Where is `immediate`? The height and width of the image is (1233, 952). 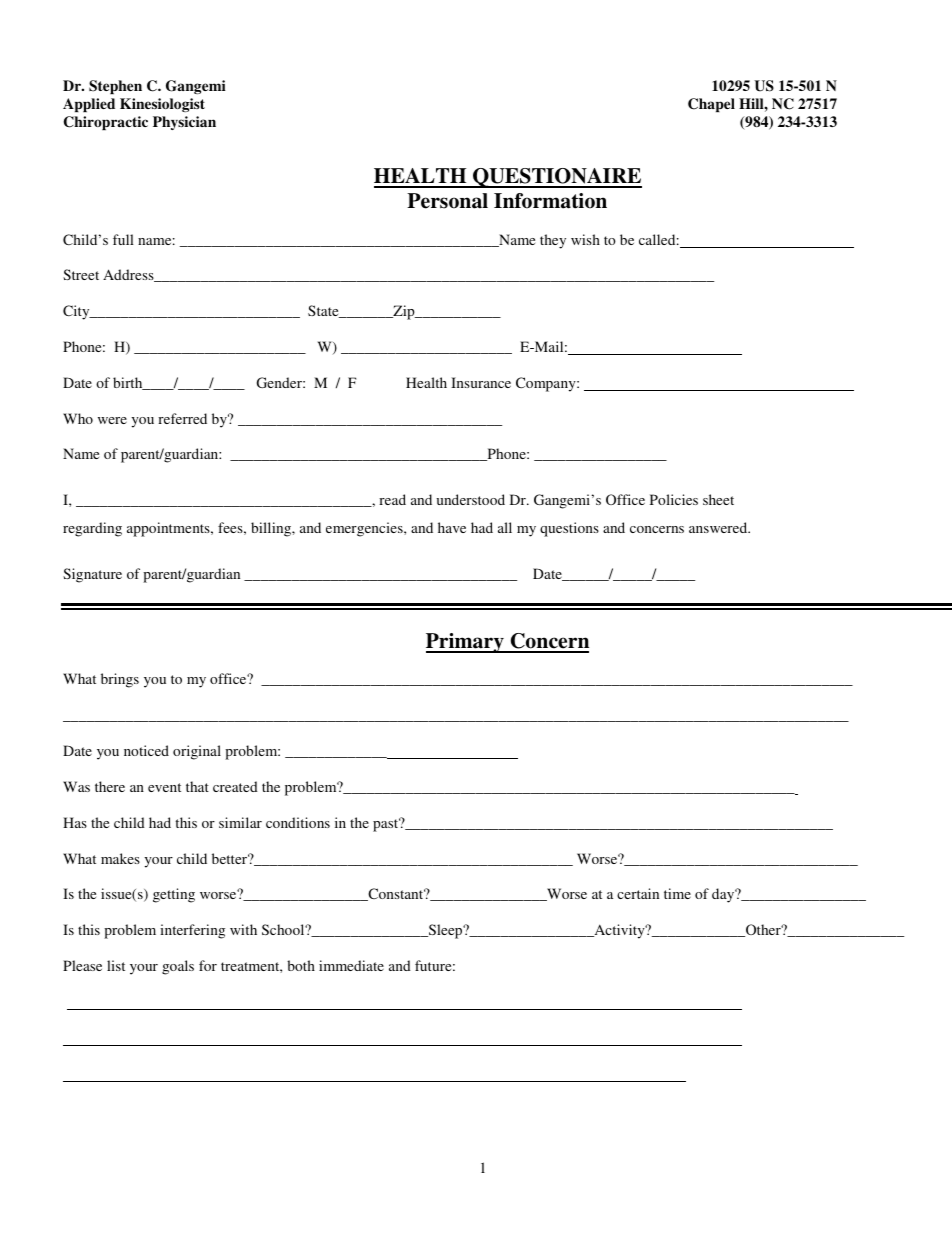 immediate is located at coordinates (351, 965).
